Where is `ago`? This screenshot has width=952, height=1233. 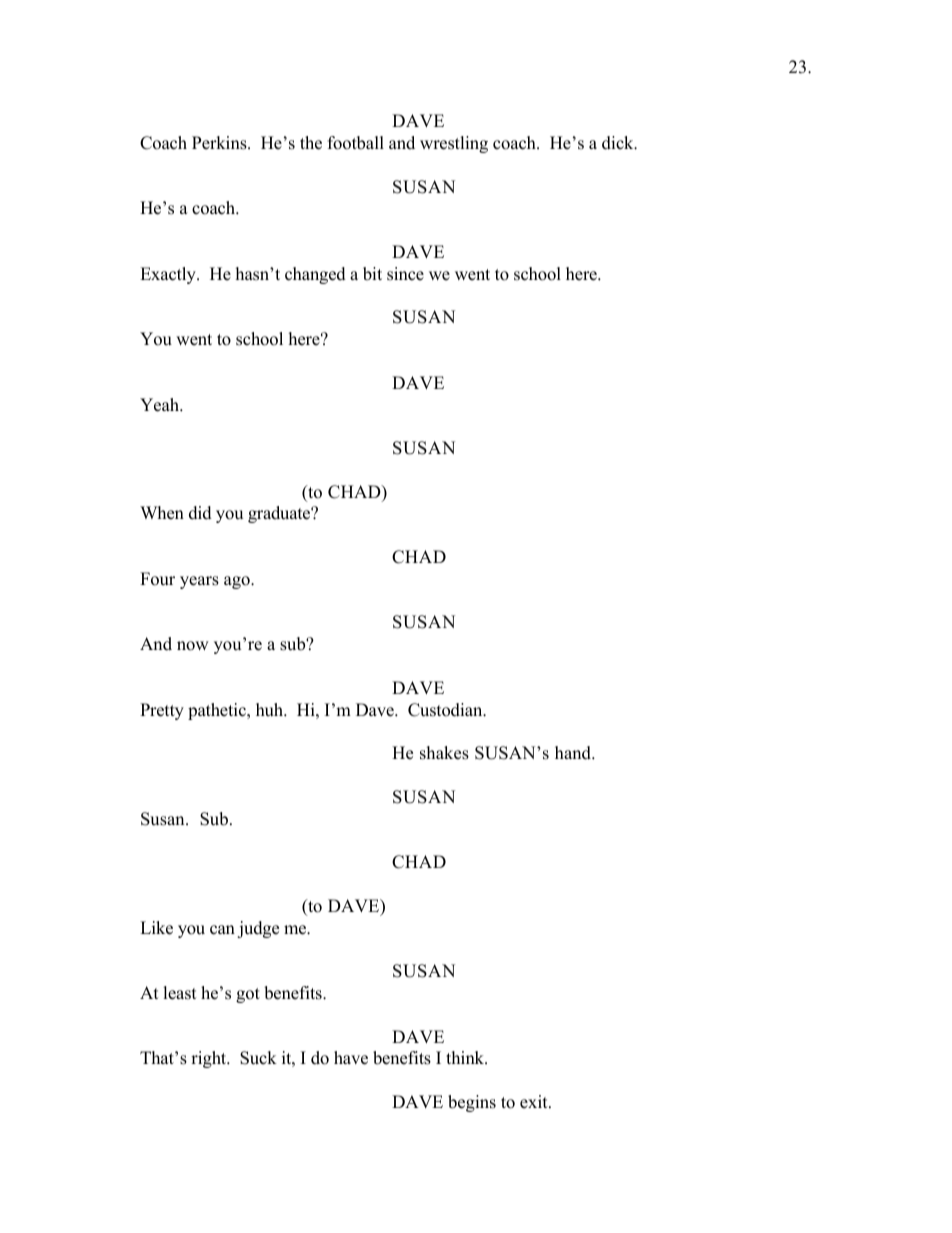
ago is located at coordinates (238, 582).
